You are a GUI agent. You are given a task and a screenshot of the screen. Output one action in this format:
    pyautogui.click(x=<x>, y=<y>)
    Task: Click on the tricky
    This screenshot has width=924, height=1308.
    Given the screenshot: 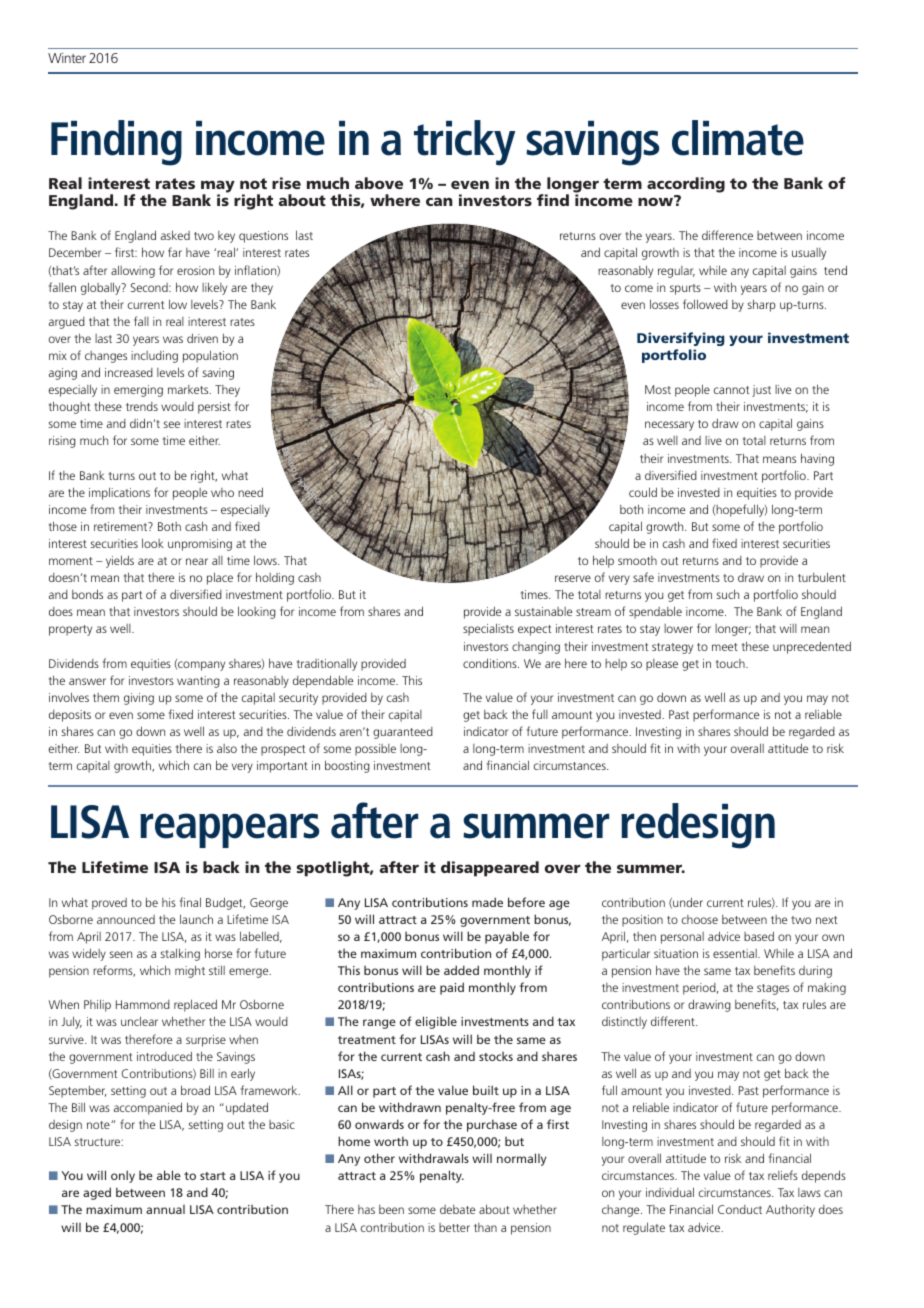 What is the action you would take?
    pyautogui.click(x=464, y=143)
